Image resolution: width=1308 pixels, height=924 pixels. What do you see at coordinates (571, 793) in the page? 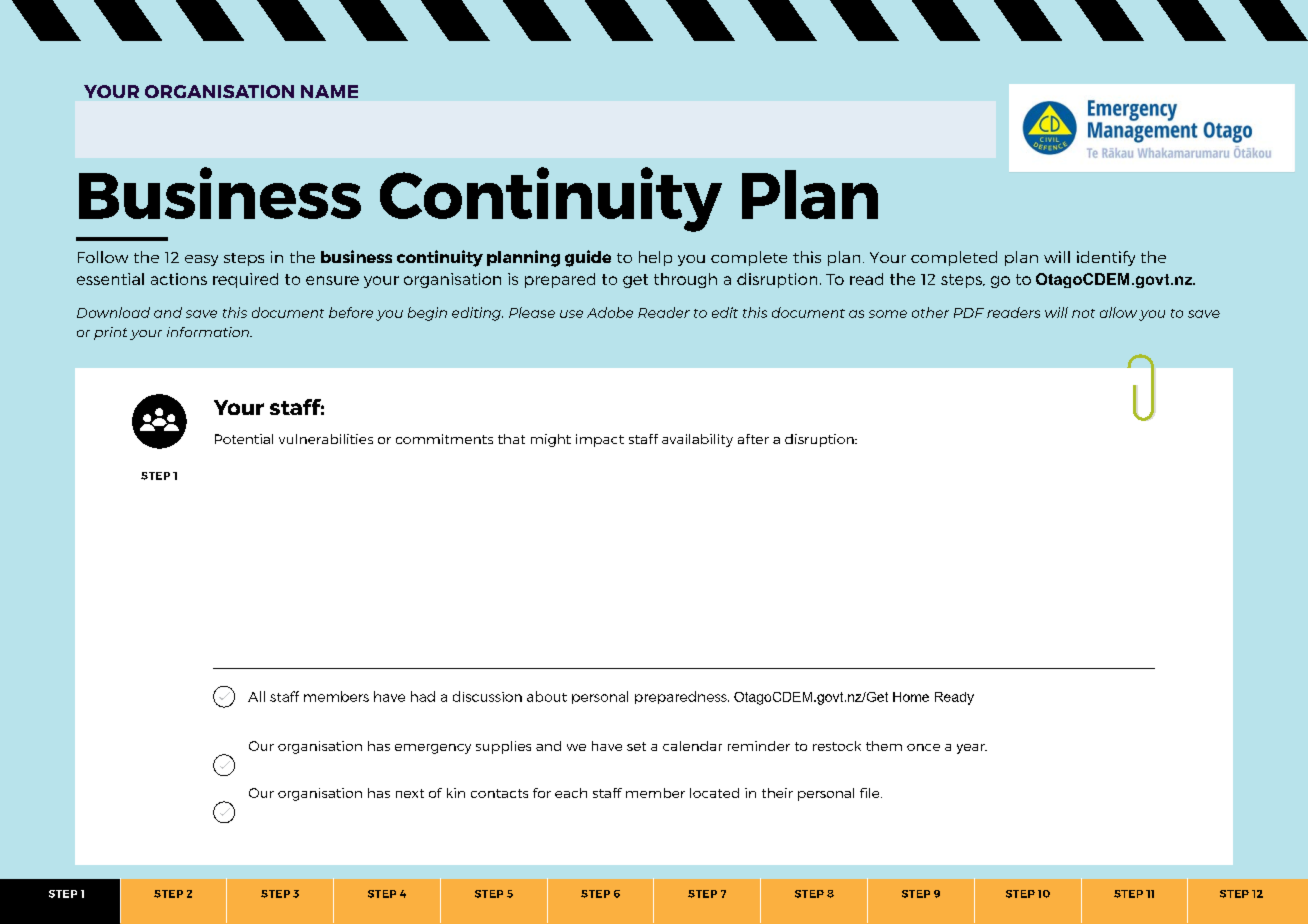
I see `each` at bounding box center [571, 793].
